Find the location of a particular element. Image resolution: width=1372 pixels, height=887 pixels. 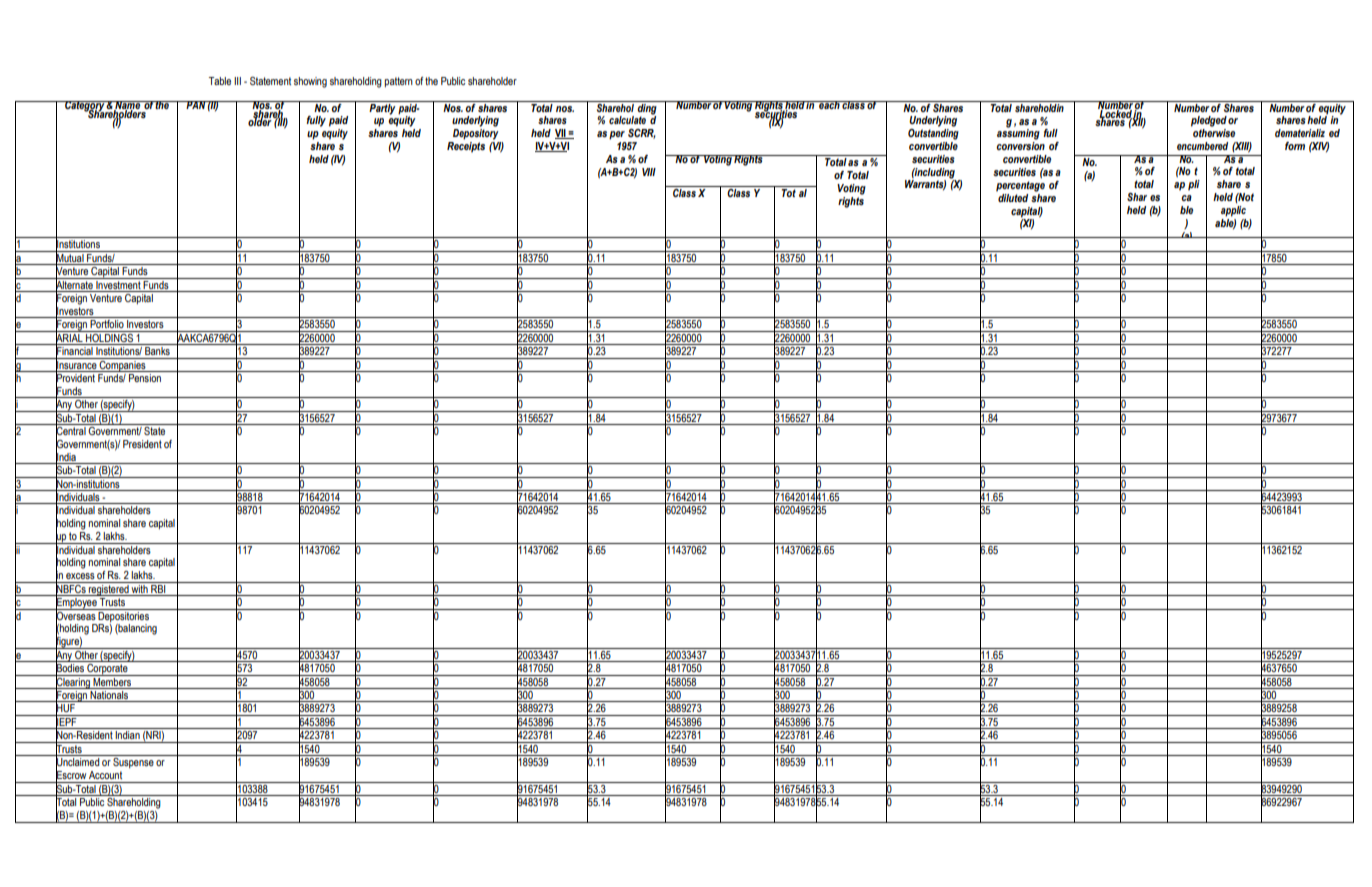

Clearing is located at coordinates (73, 682).
